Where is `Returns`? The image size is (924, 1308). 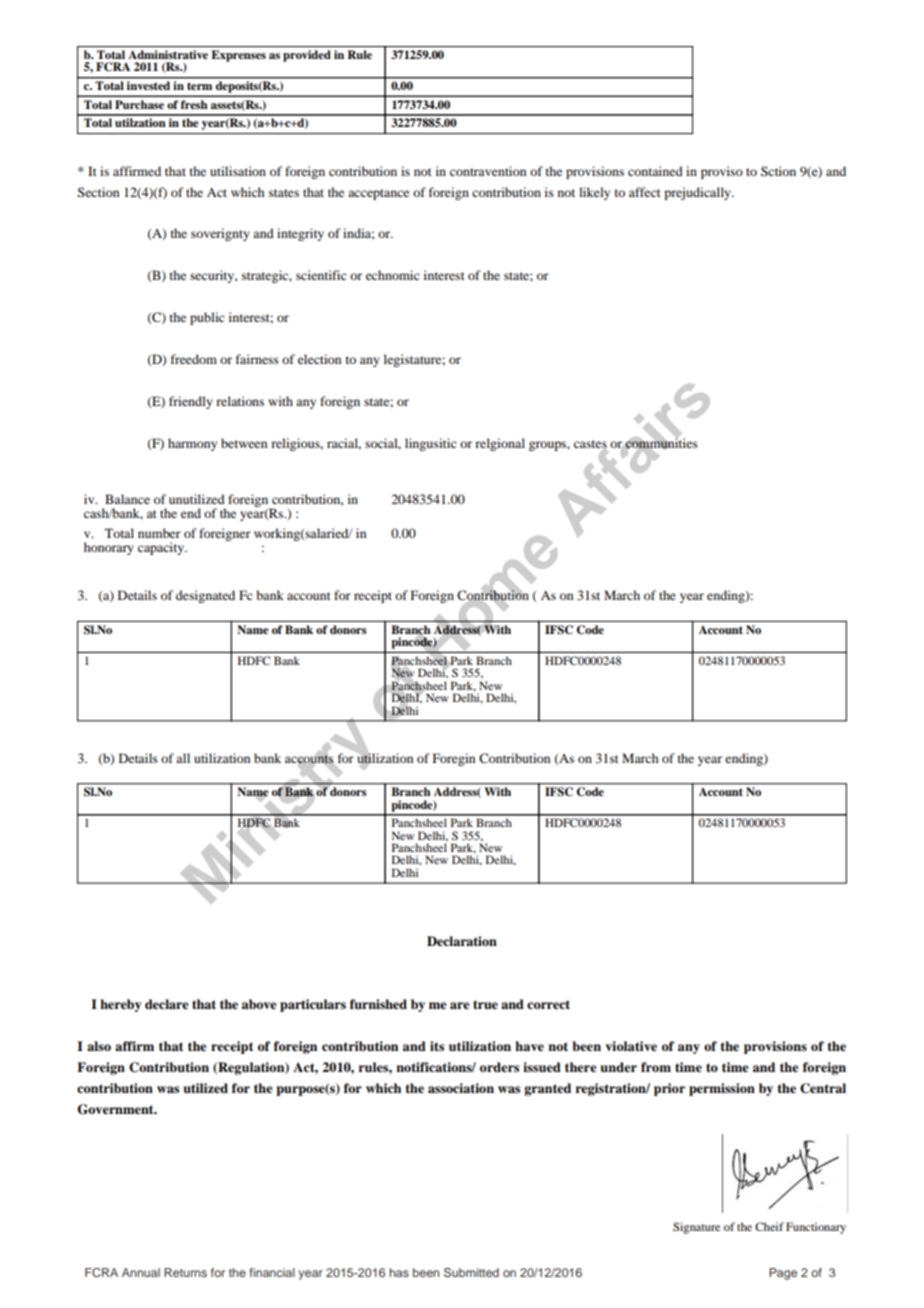
Returns is located at coordinates (185, 1272).
